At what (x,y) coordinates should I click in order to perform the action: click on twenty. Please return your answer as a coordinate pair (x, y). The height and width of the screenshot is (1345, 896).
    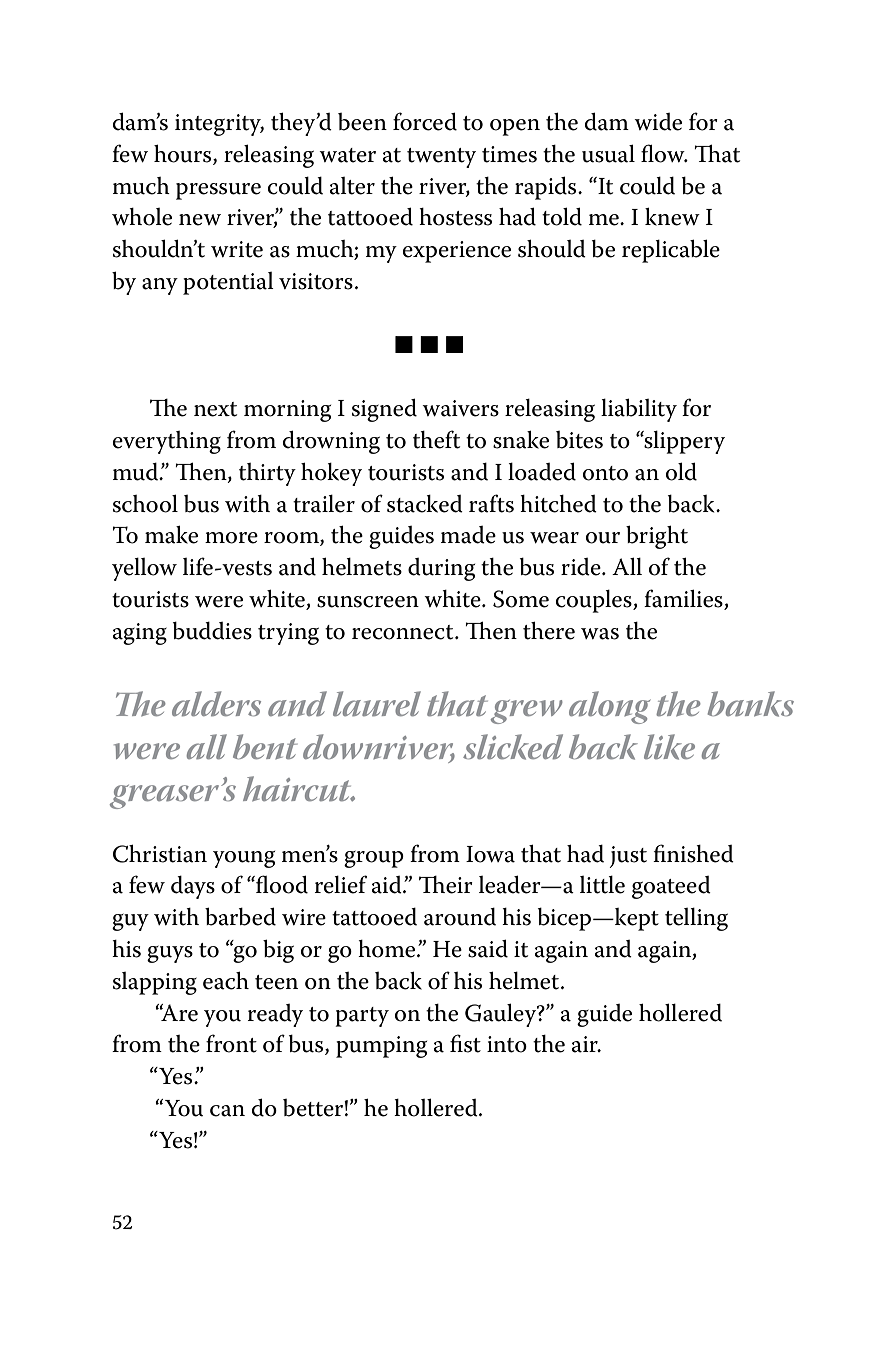
    Looking at the image, I should click on (441, 158).
